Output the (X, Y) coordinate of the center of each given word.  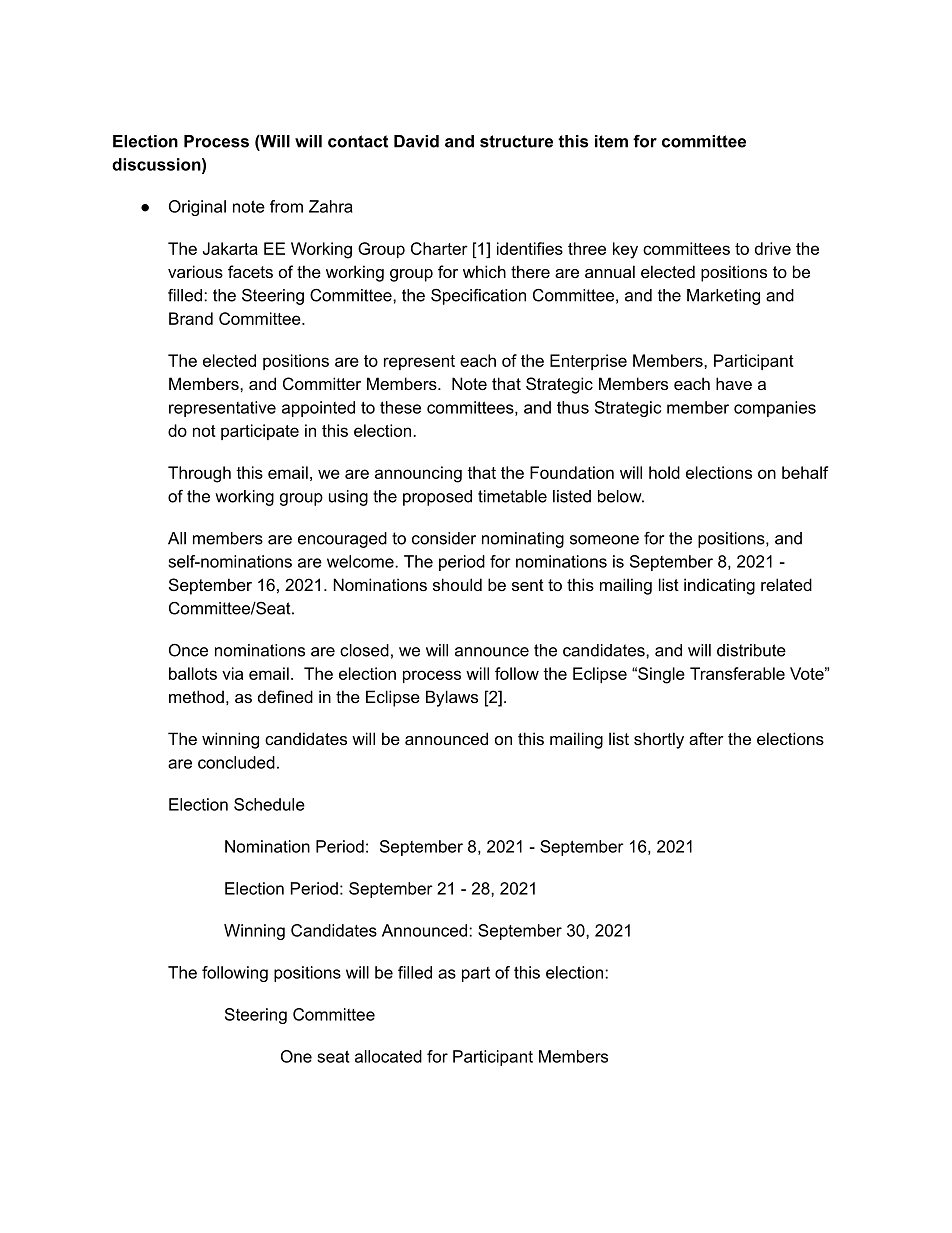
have (734, 383)
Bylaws (452, 698)
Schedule (269, 804)
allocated (388, 1056)
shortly (659, 740)
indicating (719, 586)
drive (773, 248)
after (706, 738)
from (286, 206)
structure (516, 141)
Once (188, 650)
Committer (322, 383)
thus (573, 407)
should (457, 584)
